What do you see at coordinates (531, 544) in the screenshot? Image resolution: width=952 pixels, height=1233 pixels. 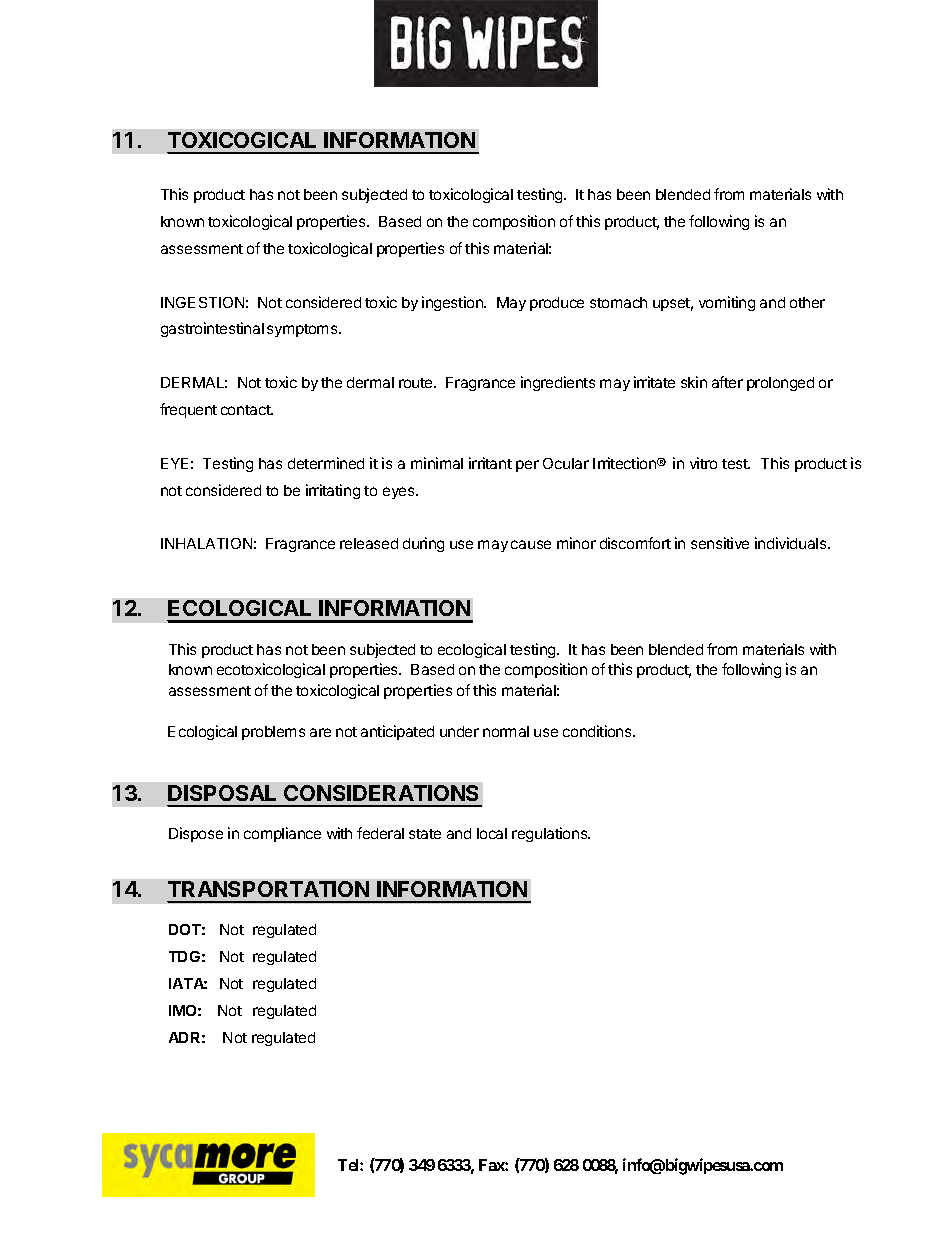 I see `cause` at bounding box center [531, 544].
